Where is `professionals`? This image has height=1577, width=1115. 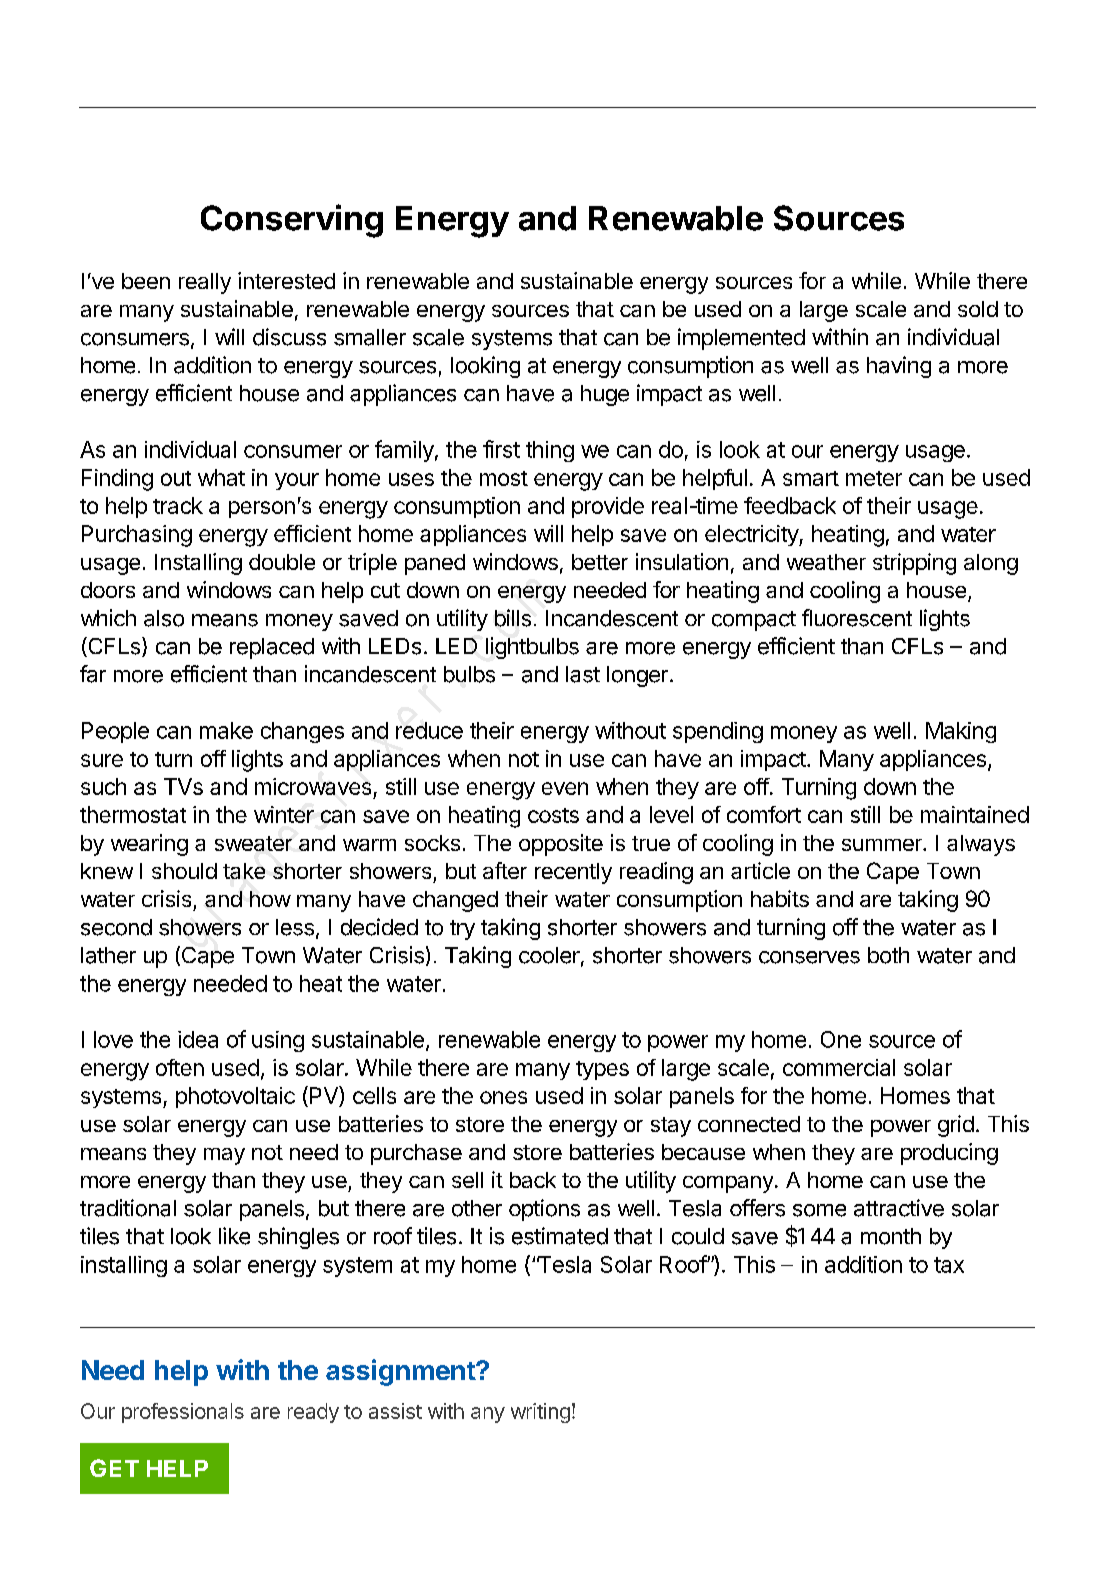 professionals is located at coordinates (183, 1413).
